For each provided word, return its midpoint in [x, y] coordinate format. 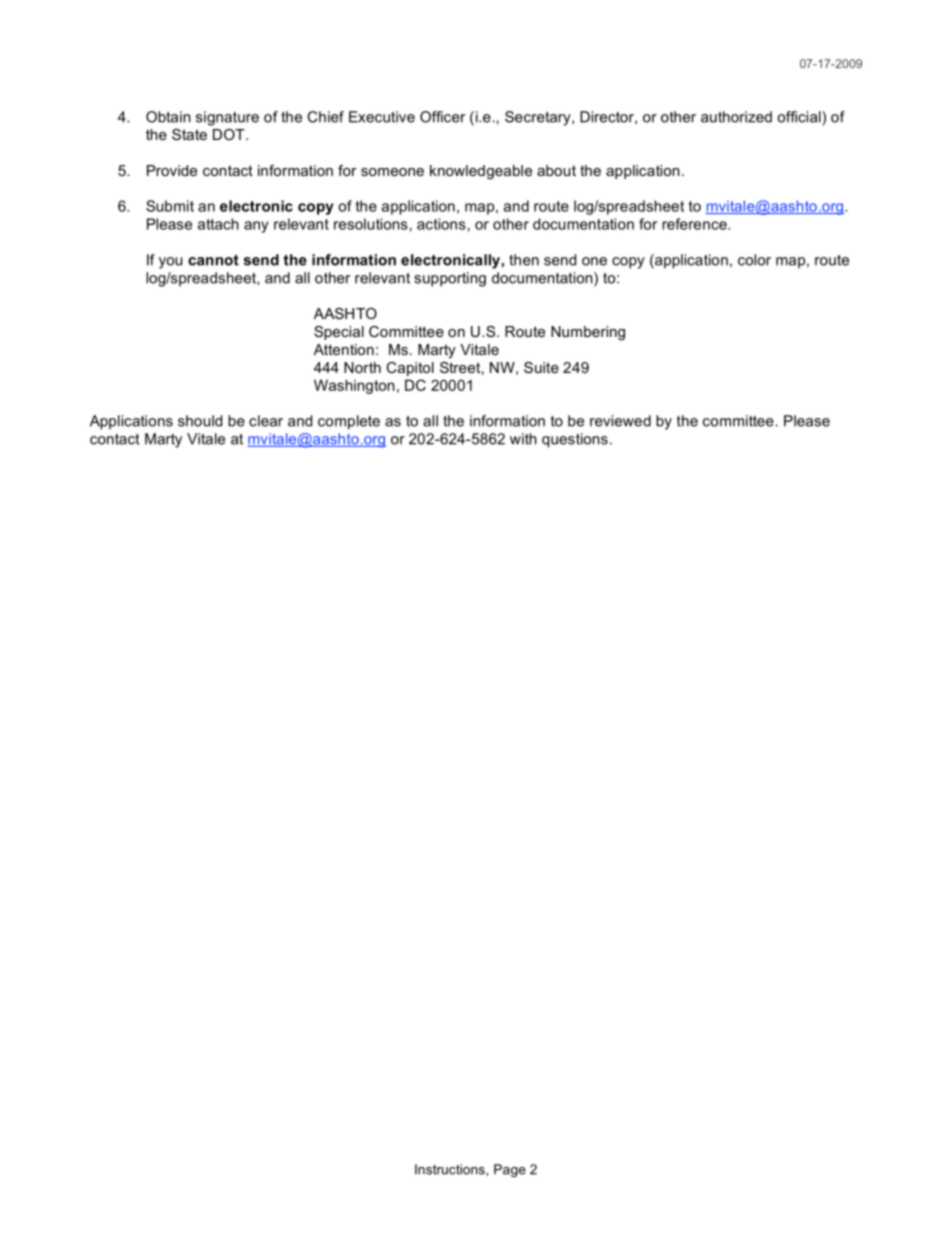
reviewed [620, 421]
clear [266, 421]
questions [575, 440]
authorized [736, 117]
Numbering [588, 333]
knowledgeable [481, 172]
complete [349, 422]
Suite [541, 367]
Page [510, 1170]
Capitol [410, 369]
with [523, 439]
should [200, 421]
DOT [230, 134]
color [754, 260]
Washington [354, 386]
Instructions [451, 1169]
